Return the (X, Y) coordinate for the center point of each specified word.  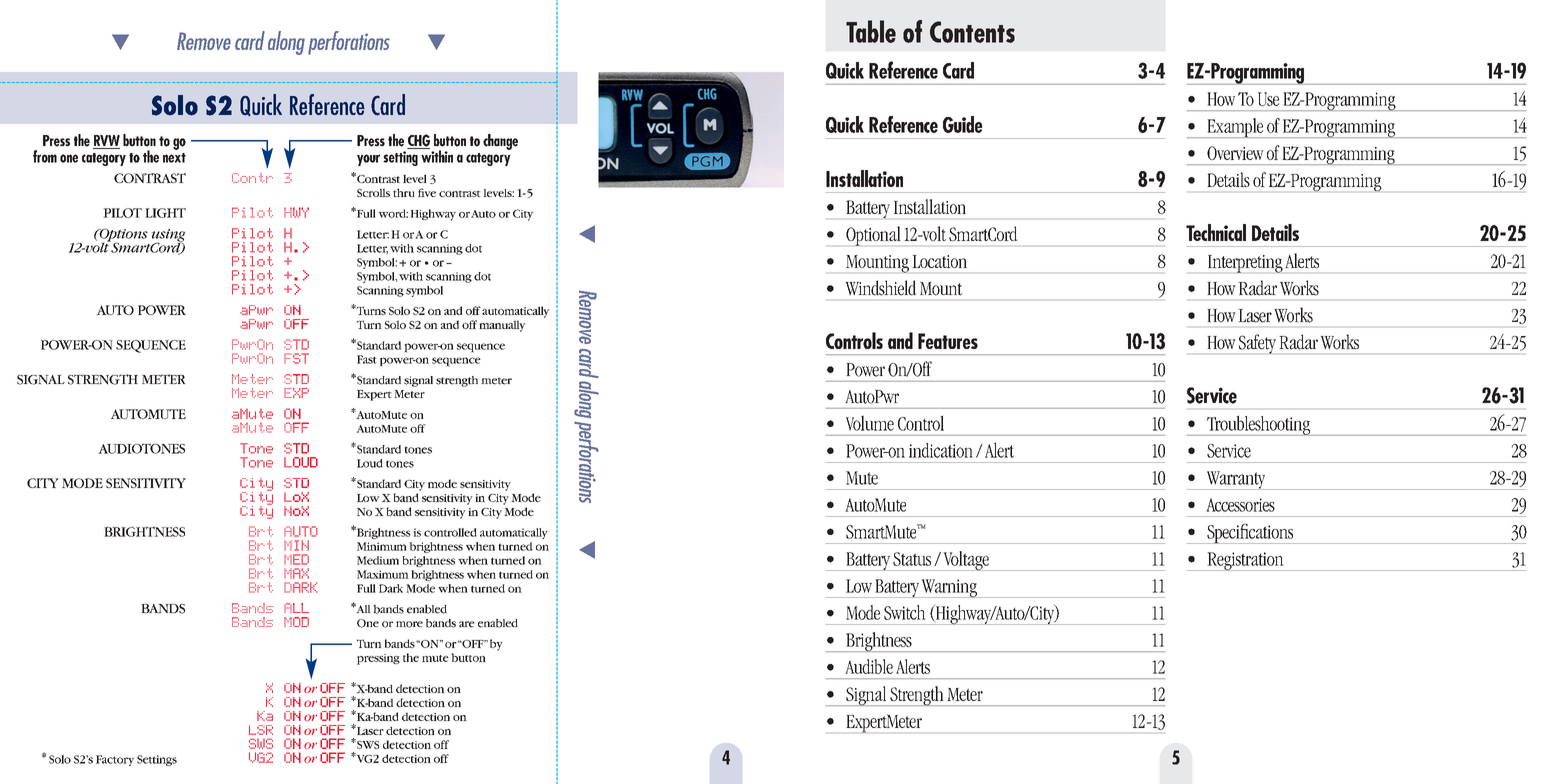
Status (912, 559)
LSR (261, 730)
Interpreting (1245, 264)
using (169, 236)
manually (502, 326)
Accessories (1240, 505)
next (174, 158)
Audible (869, 666)
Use (1268, 99)
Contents (972, 32)
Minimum (382, 546)
